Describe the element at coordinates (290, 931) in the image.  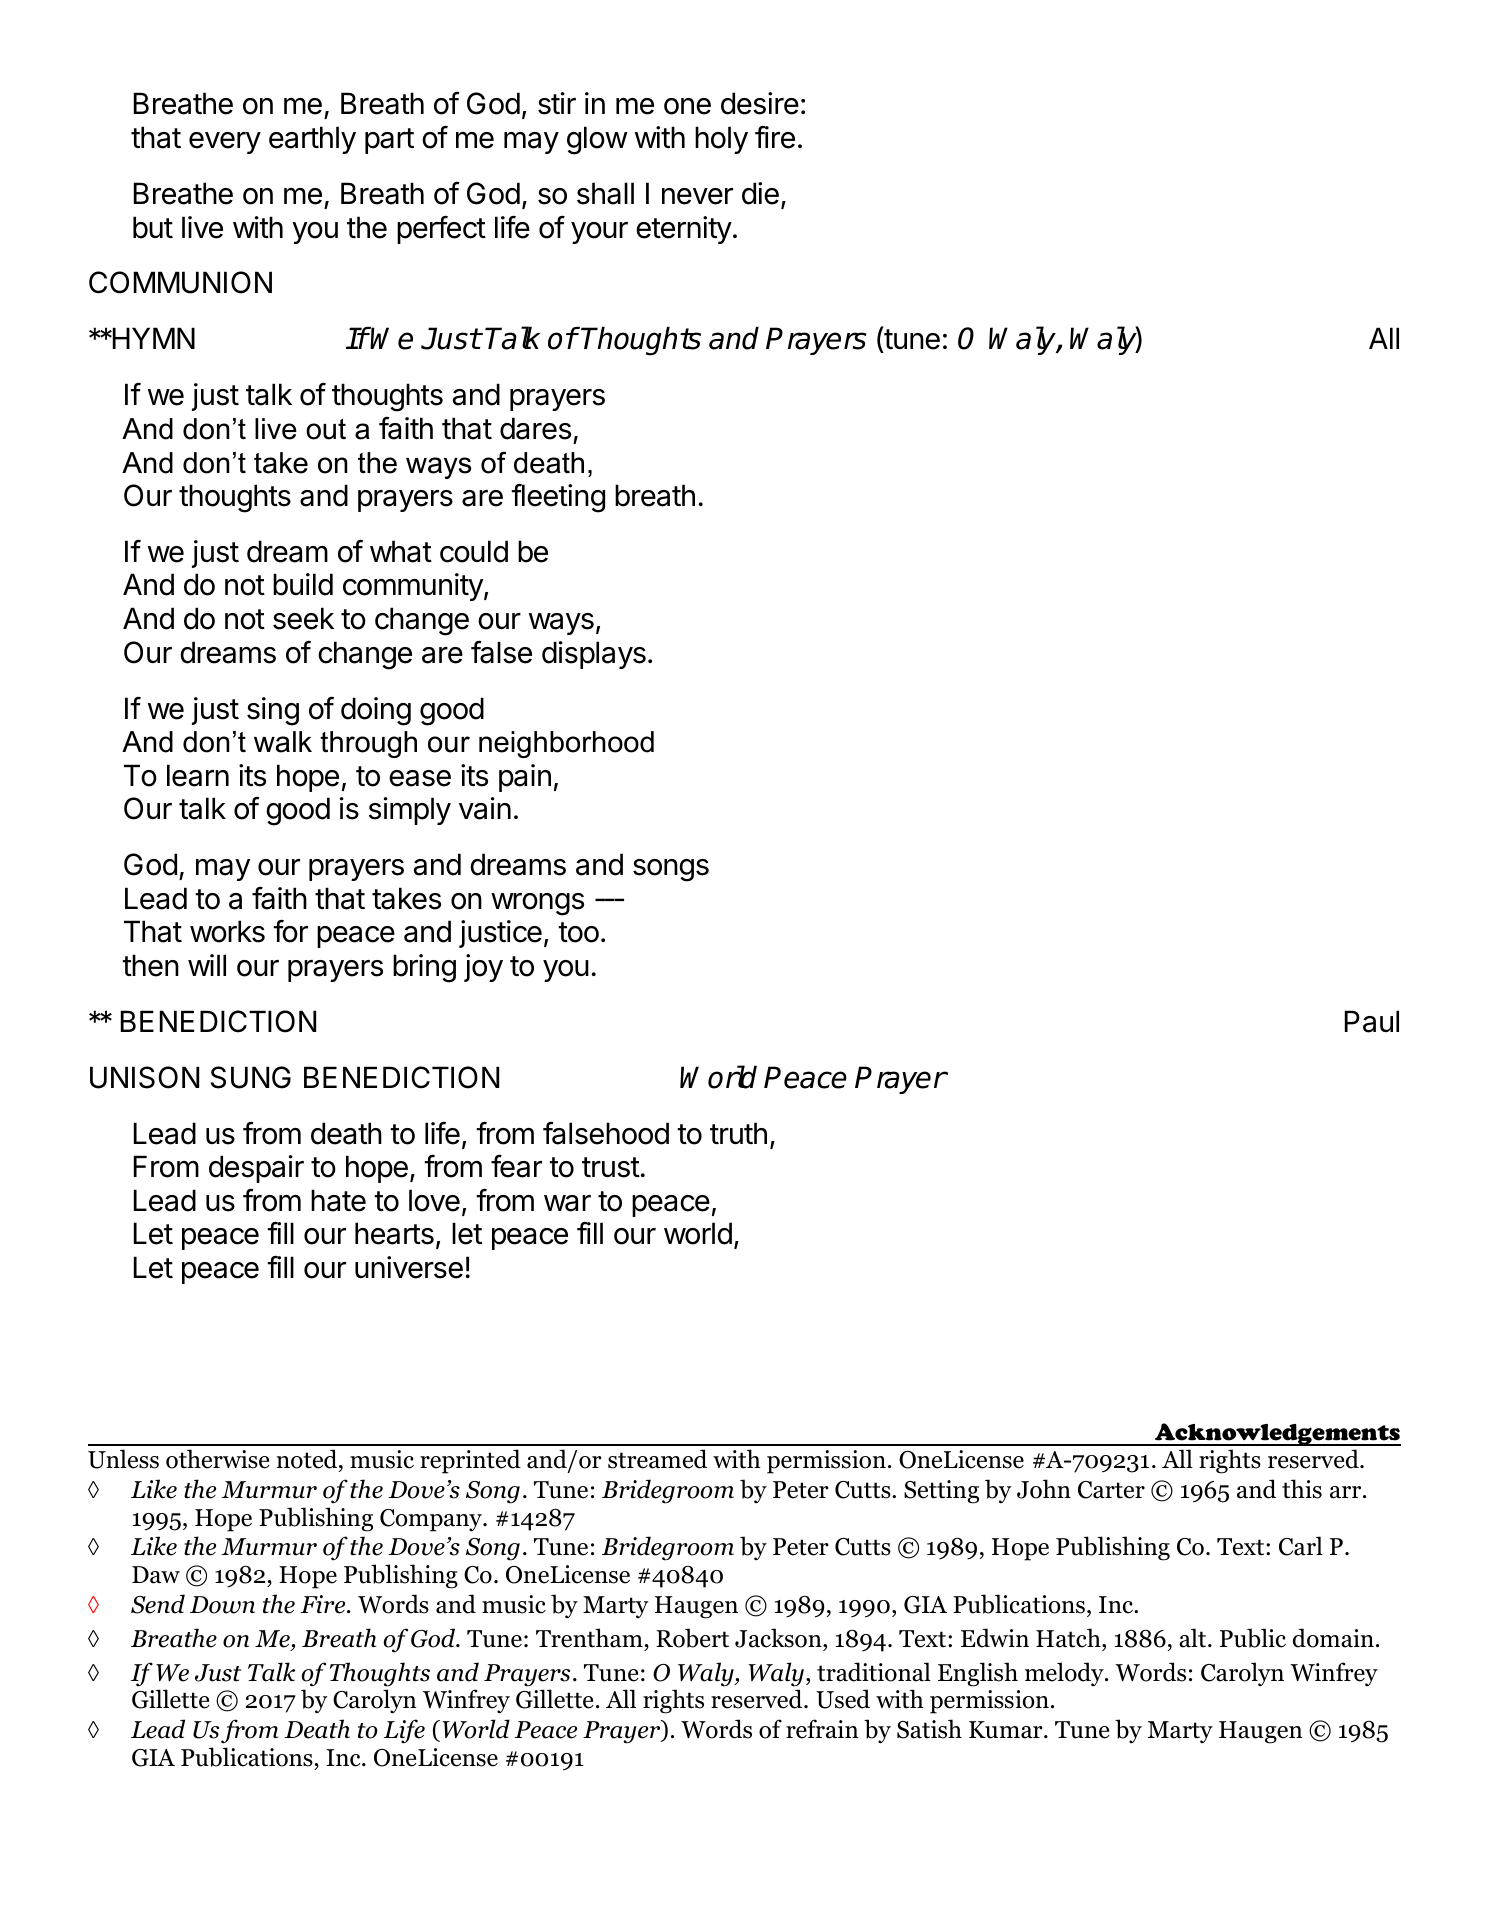
I see `for` at that location.
